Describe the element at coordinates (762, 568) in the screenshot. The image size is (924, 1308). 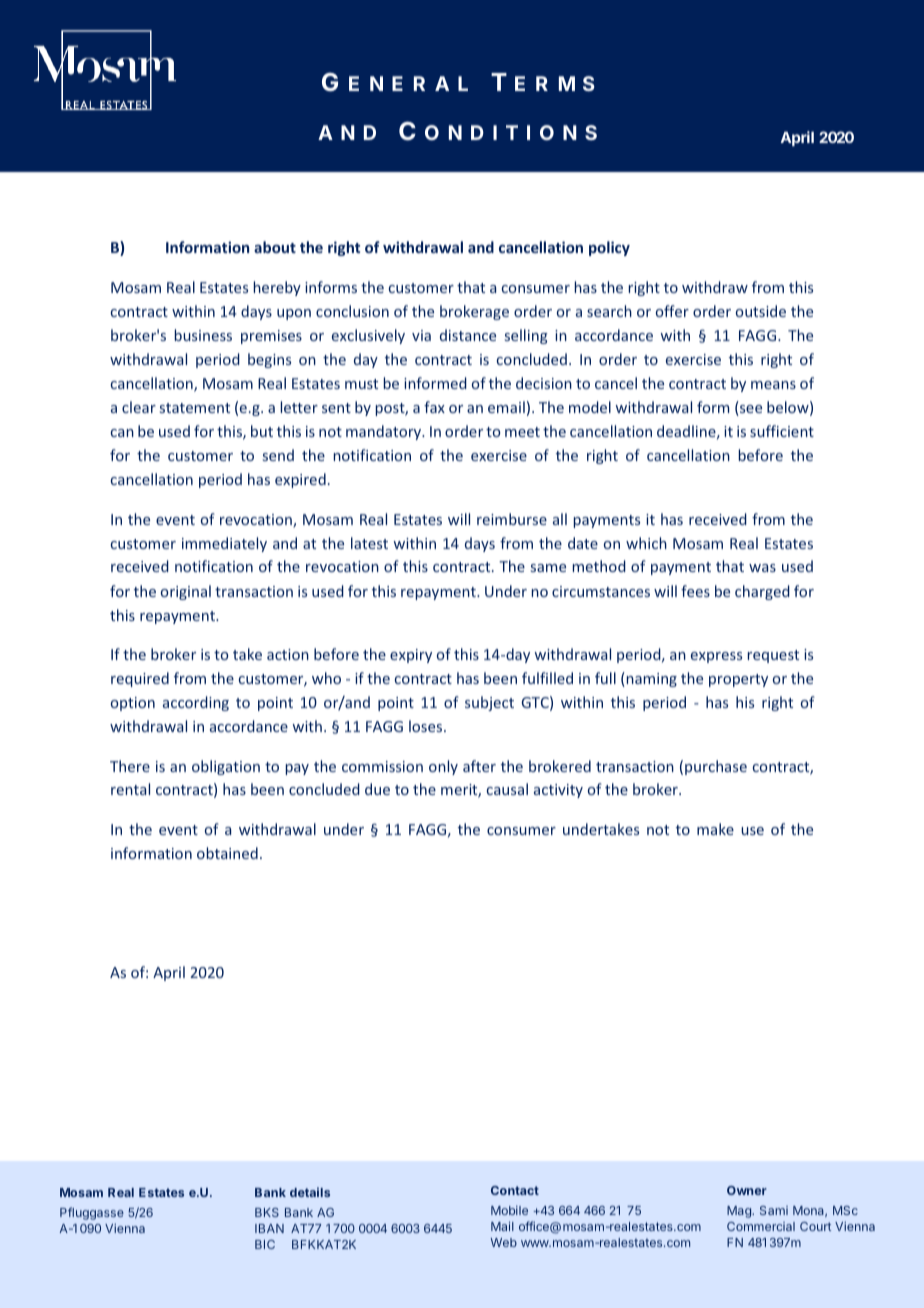
I see `was` at that location.
